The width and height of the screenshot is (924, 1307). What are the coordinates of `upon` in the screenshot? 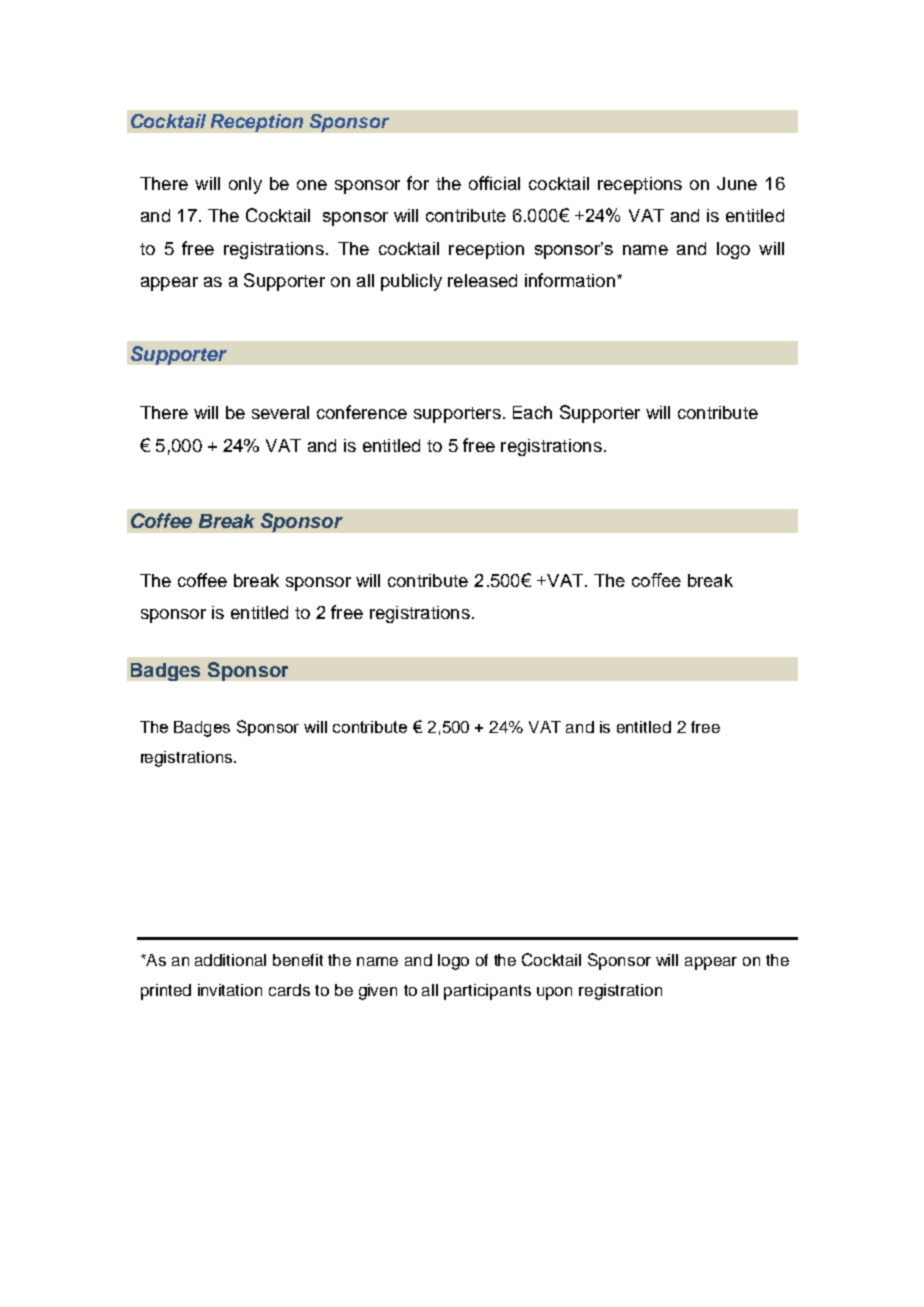 It's located at (554, 993).
